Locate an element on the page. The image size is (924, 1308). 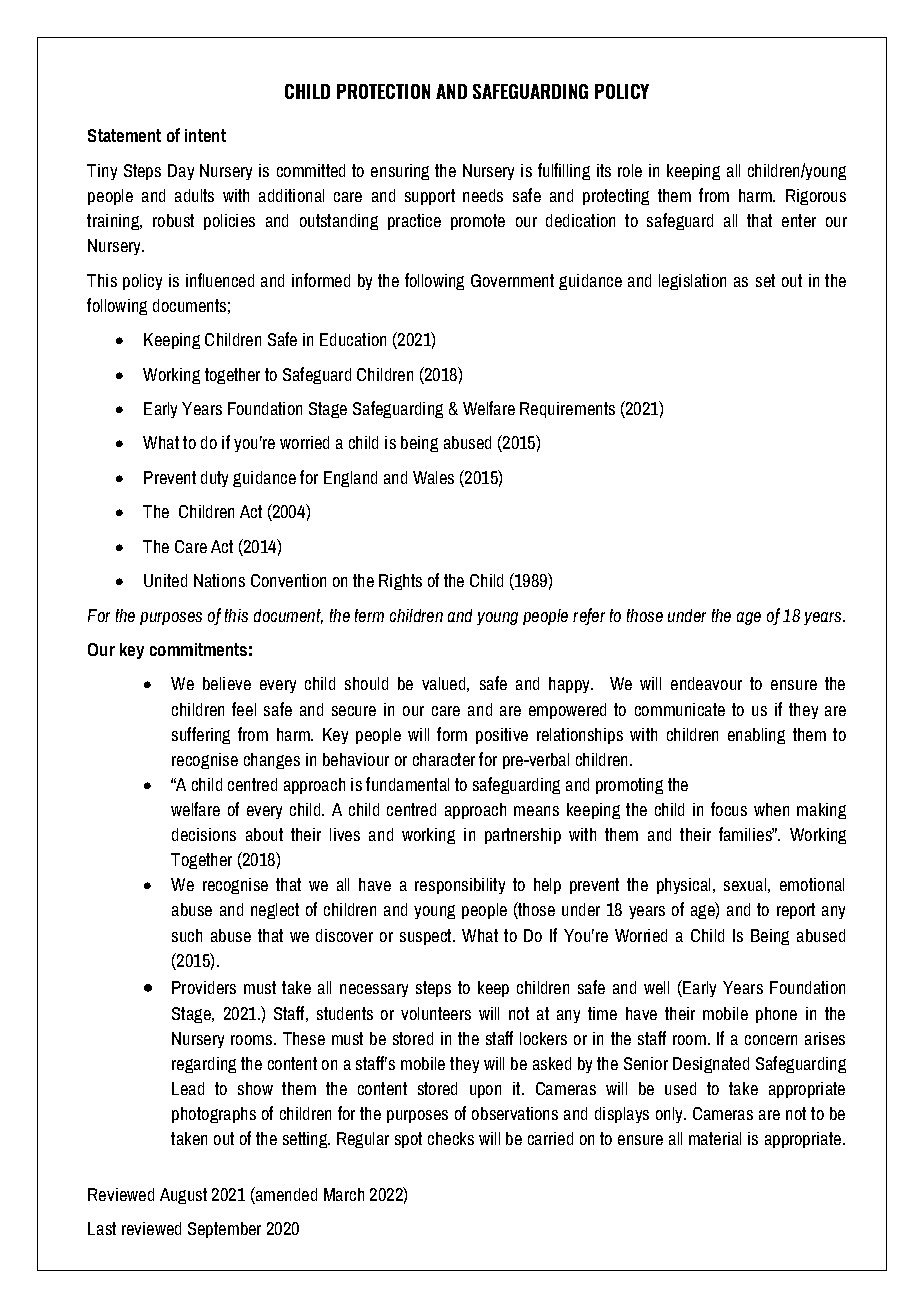
decisions is located at coordinates (204, 834).
